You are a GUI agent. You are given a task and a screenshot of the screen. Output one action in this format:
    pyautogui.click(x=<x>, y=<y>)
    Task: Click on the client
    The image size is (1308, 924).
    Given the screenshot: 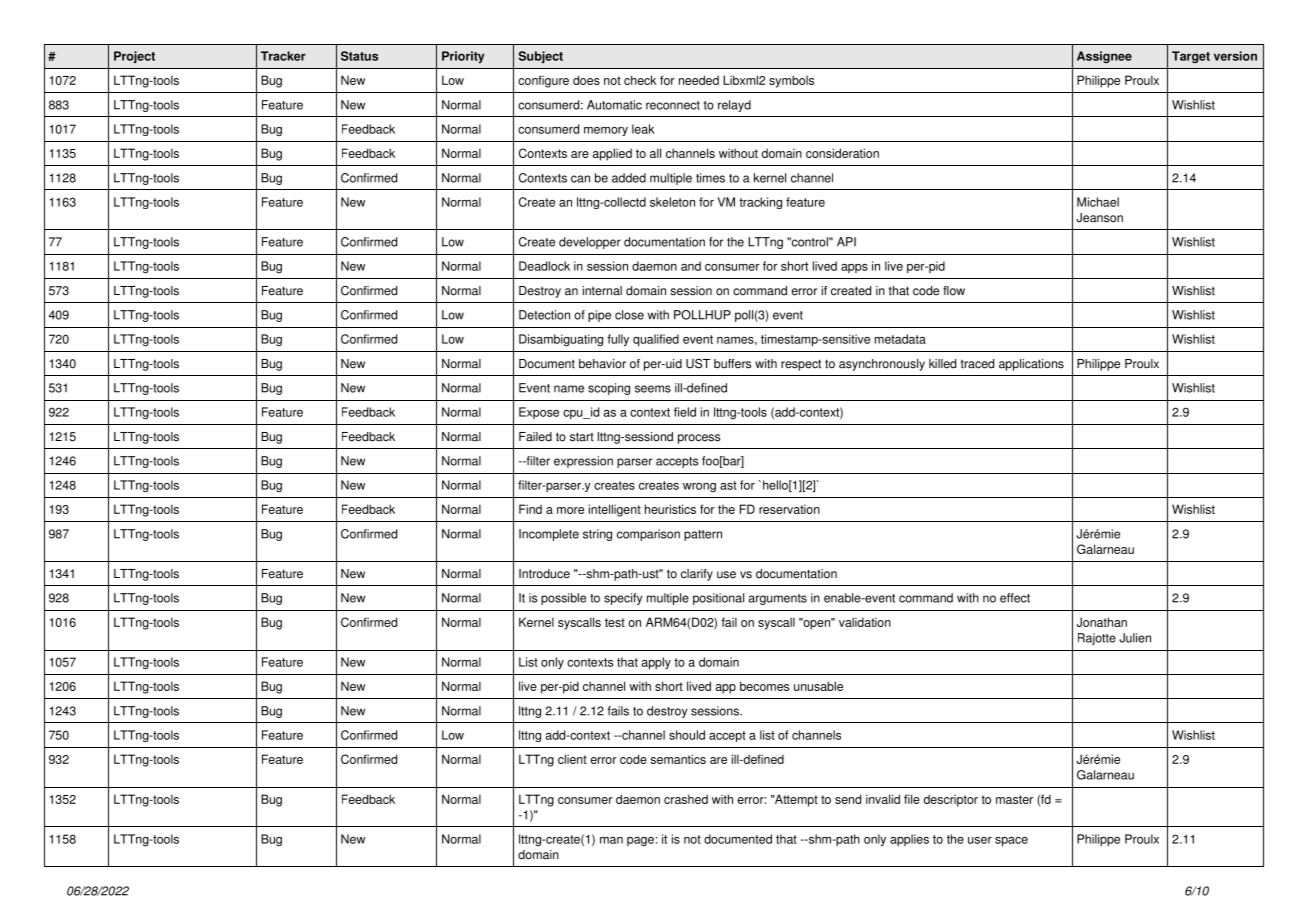 What is the action you would take?
    pyautogui.click(x=572, y=759)
